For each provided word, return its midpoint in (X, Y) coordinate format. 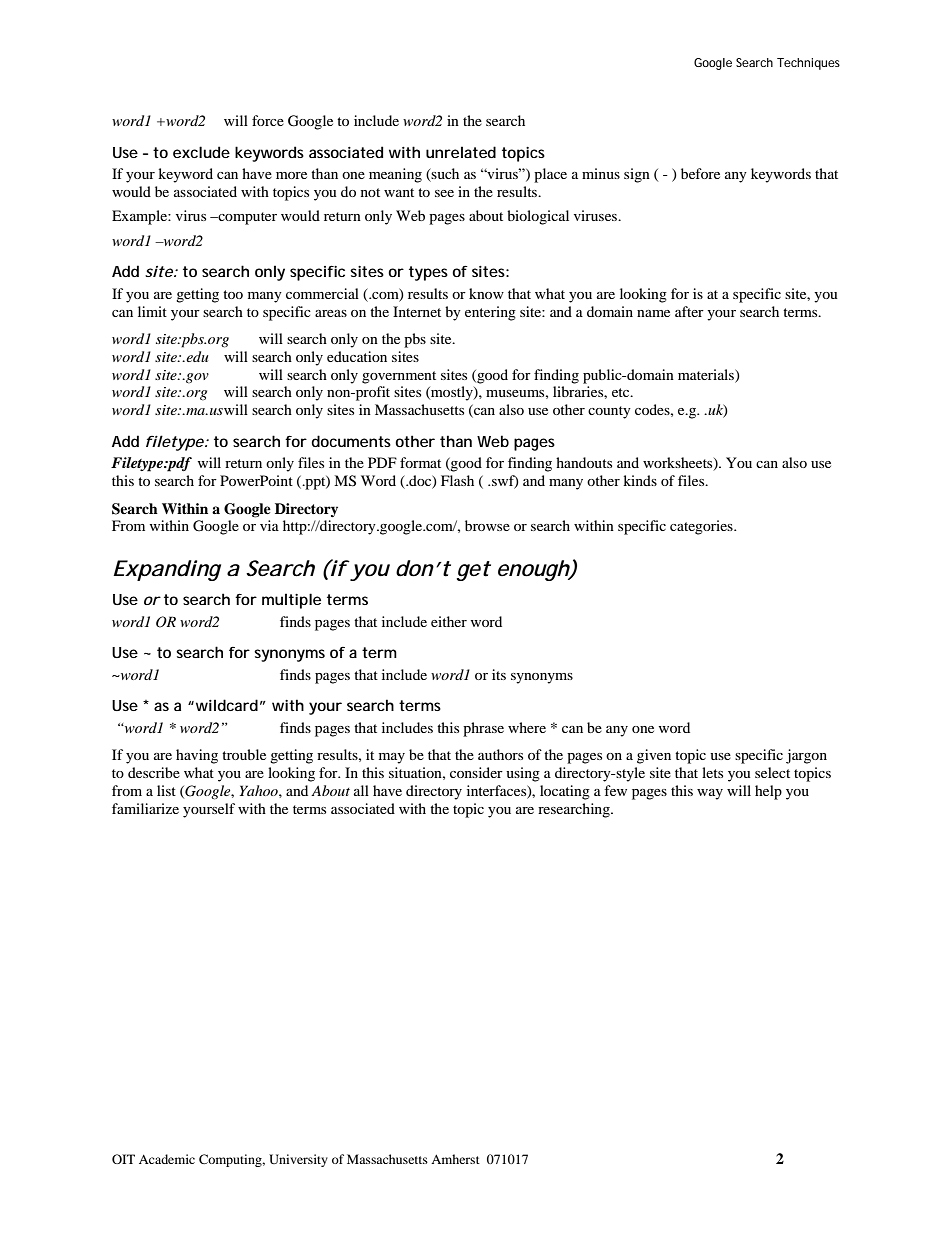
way (710, 794)
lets (712, 772)
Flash (457, 480)
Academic (167, 1159)
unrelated (461, 152)
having (197, 756)
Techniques (808, 64)
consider (476, 772)
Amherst (455, 1159)
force (268, 120)
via (269, 525)
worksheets (679, 464)
